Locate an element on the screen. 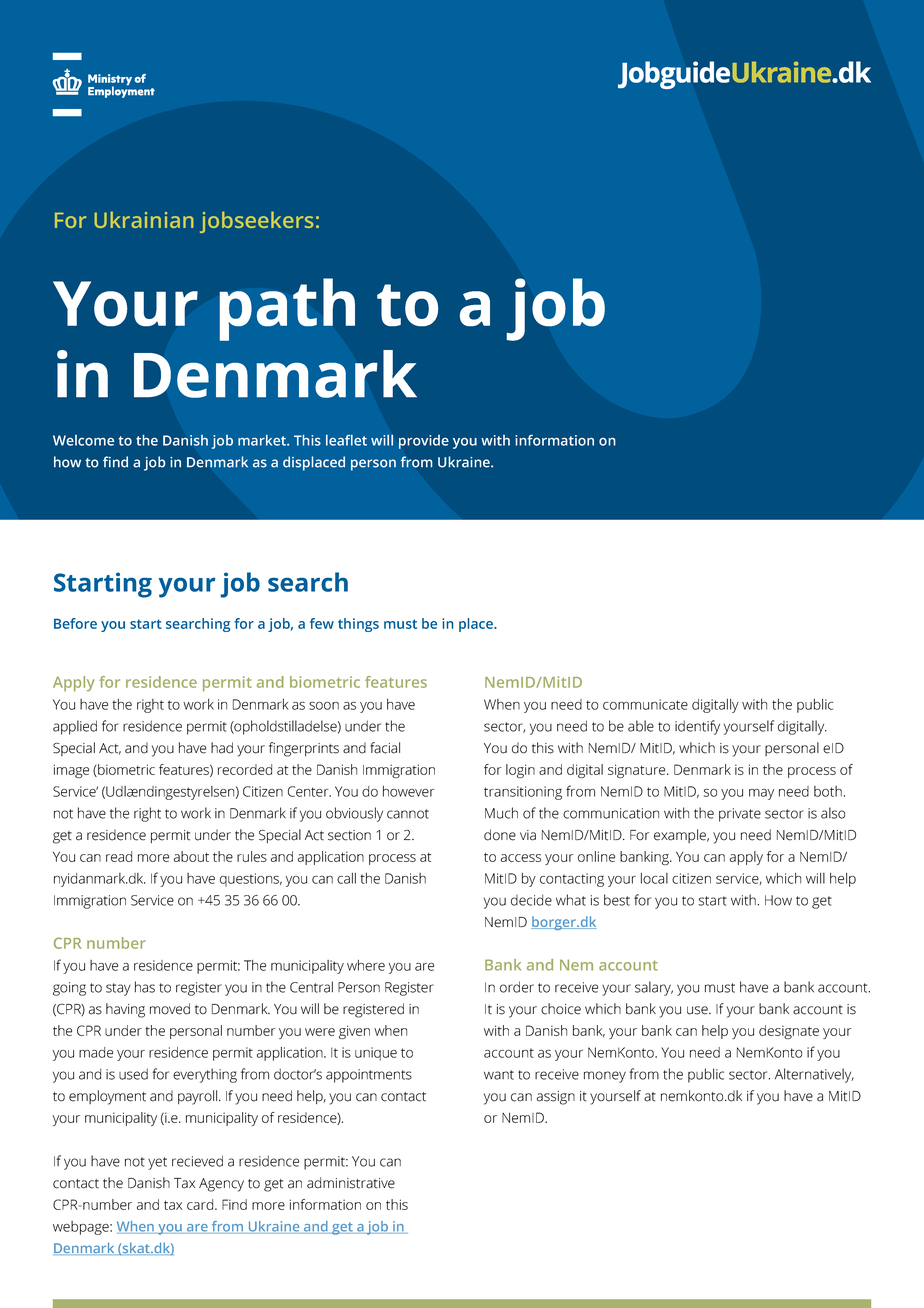 This screenshot has width=924, height=1308. path is located at coordinates (287, 309).
